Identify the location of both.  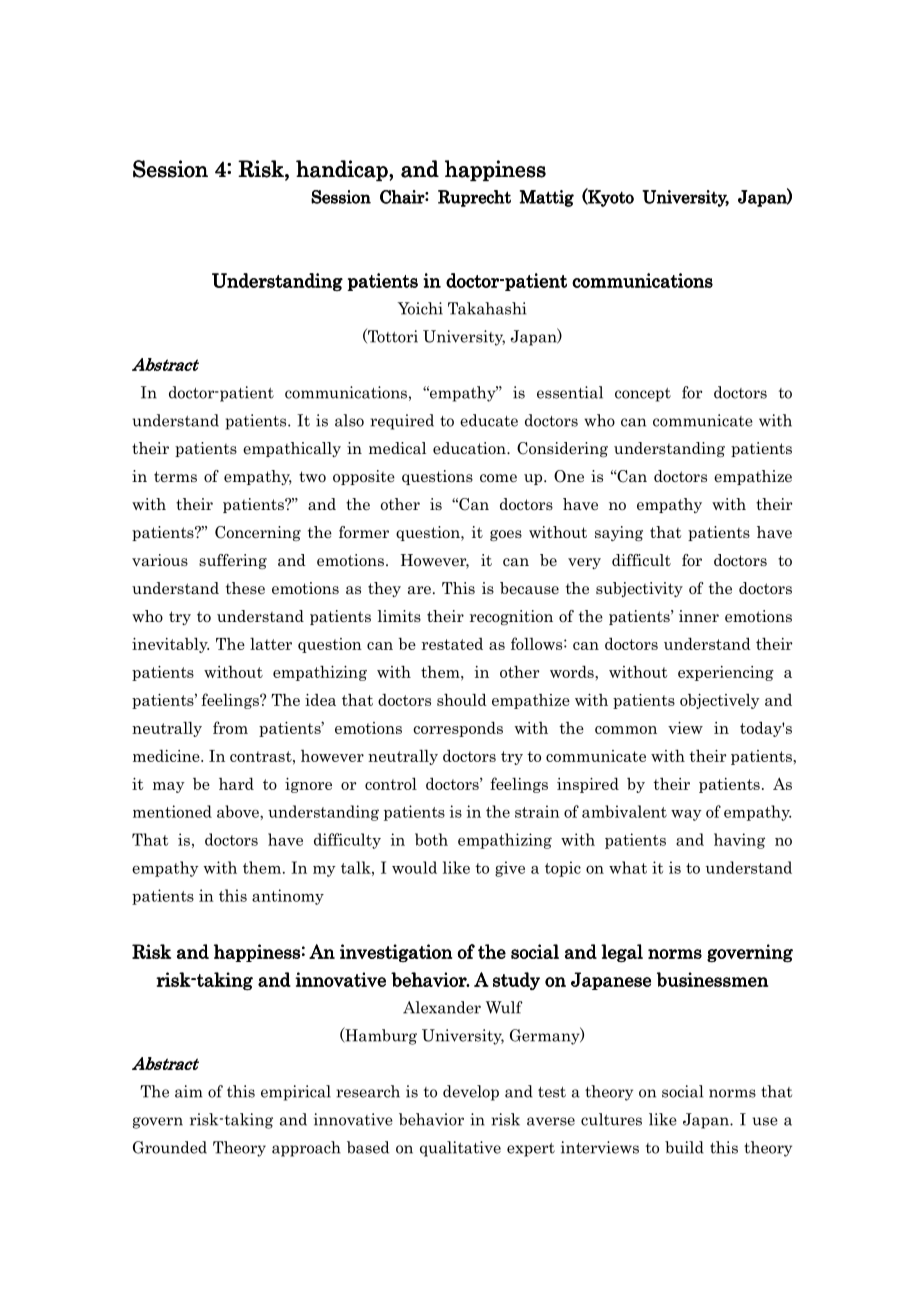
(431, 839).
